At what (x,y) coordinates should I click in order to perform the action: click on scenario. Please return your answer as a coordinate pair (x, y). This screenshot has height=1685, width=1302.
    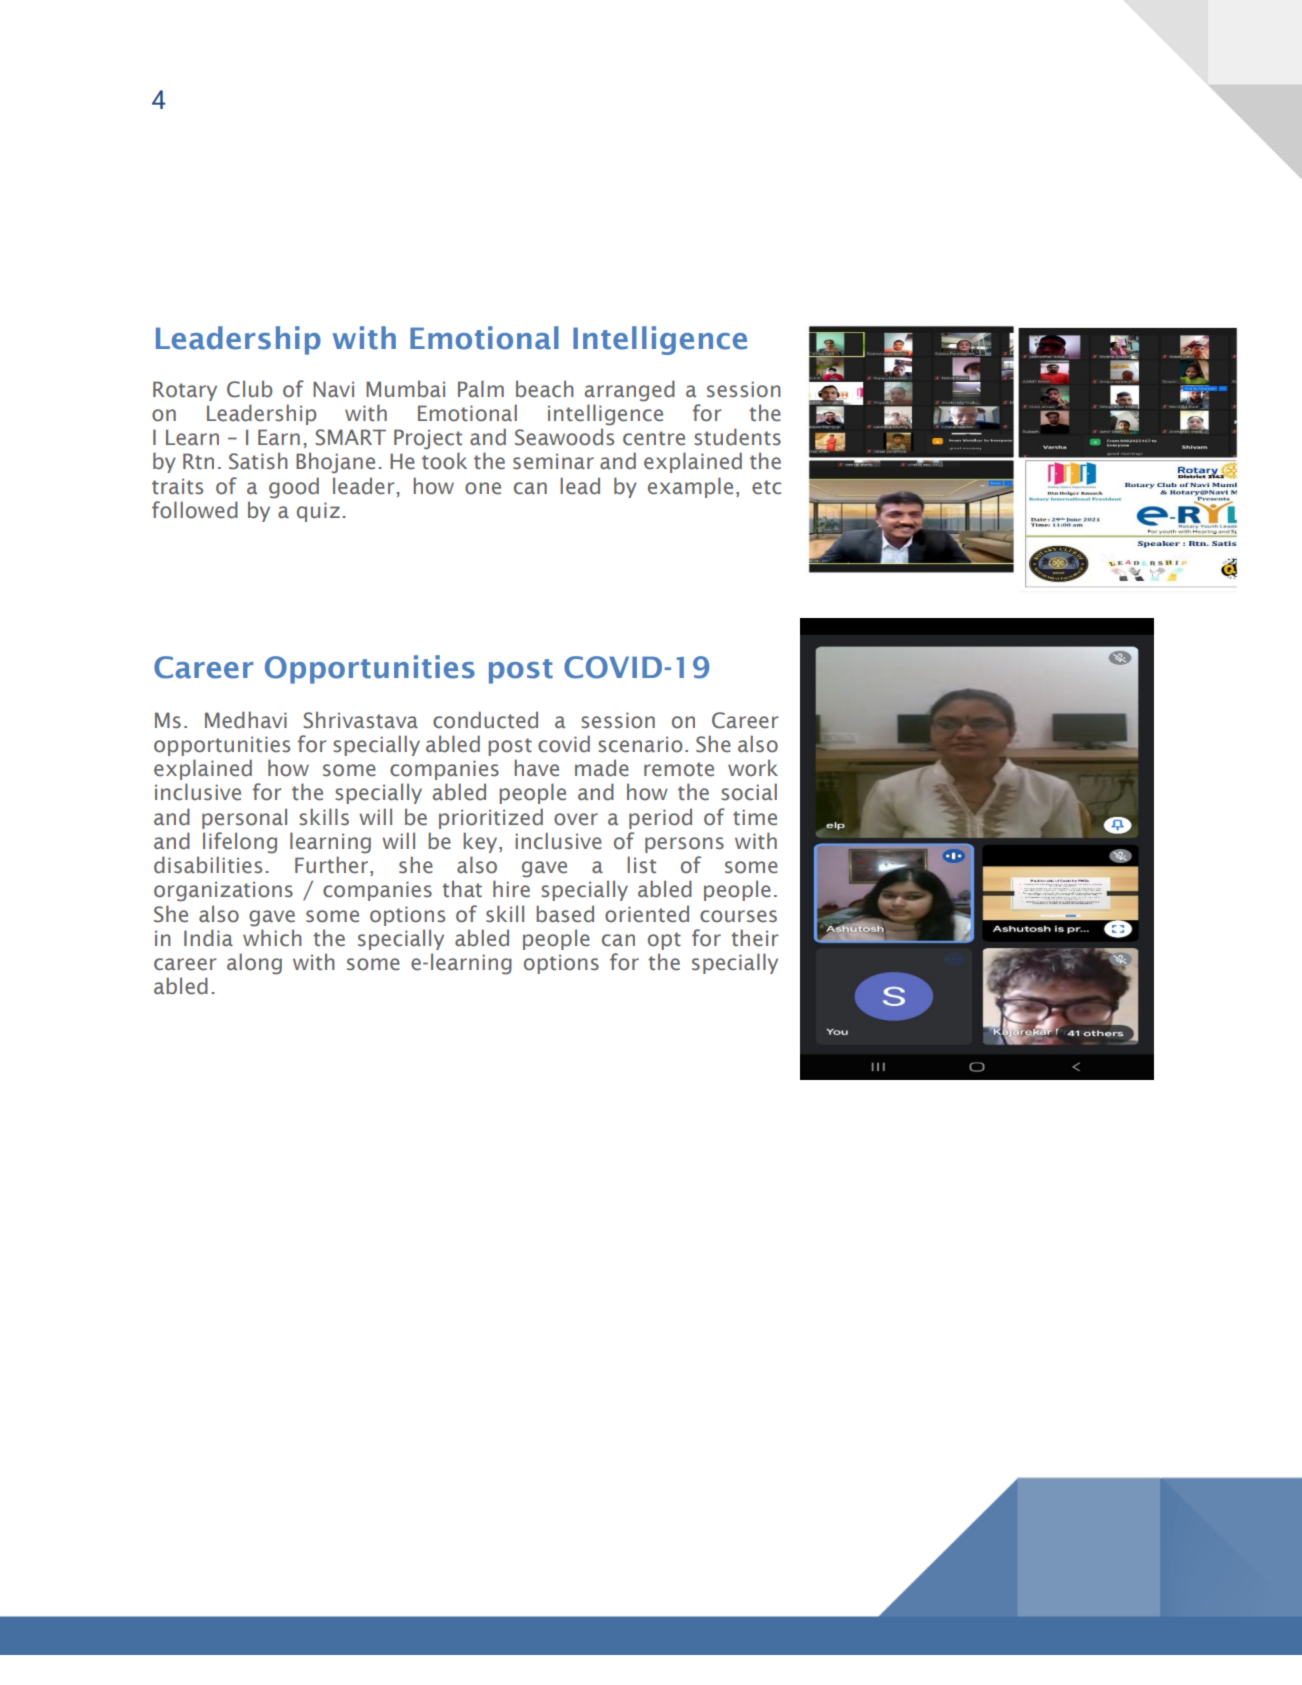
    Looking at the image, I should click on (640, 744).
